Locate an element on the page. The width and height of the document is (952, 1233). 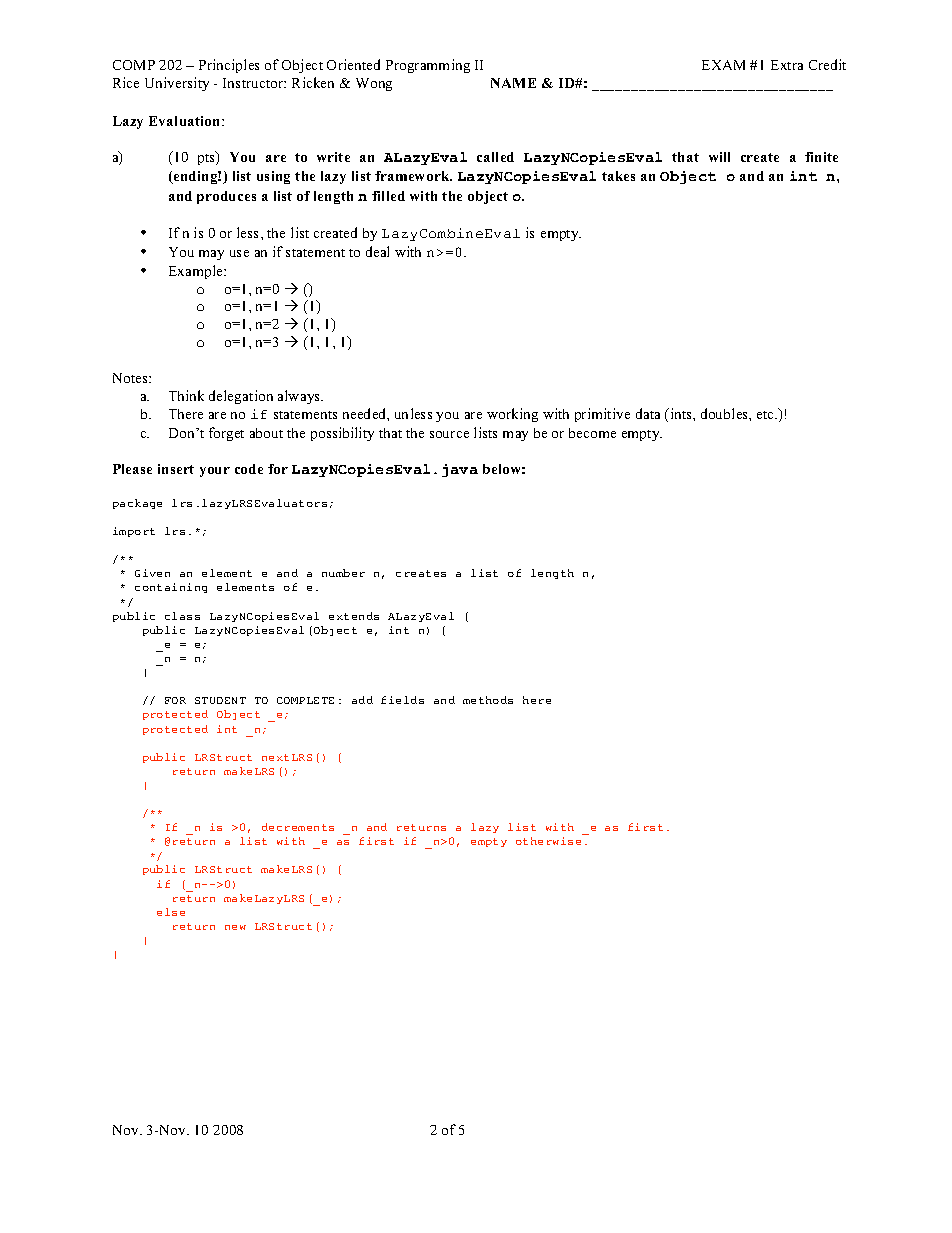
else is located at coordinates (171, 912).
